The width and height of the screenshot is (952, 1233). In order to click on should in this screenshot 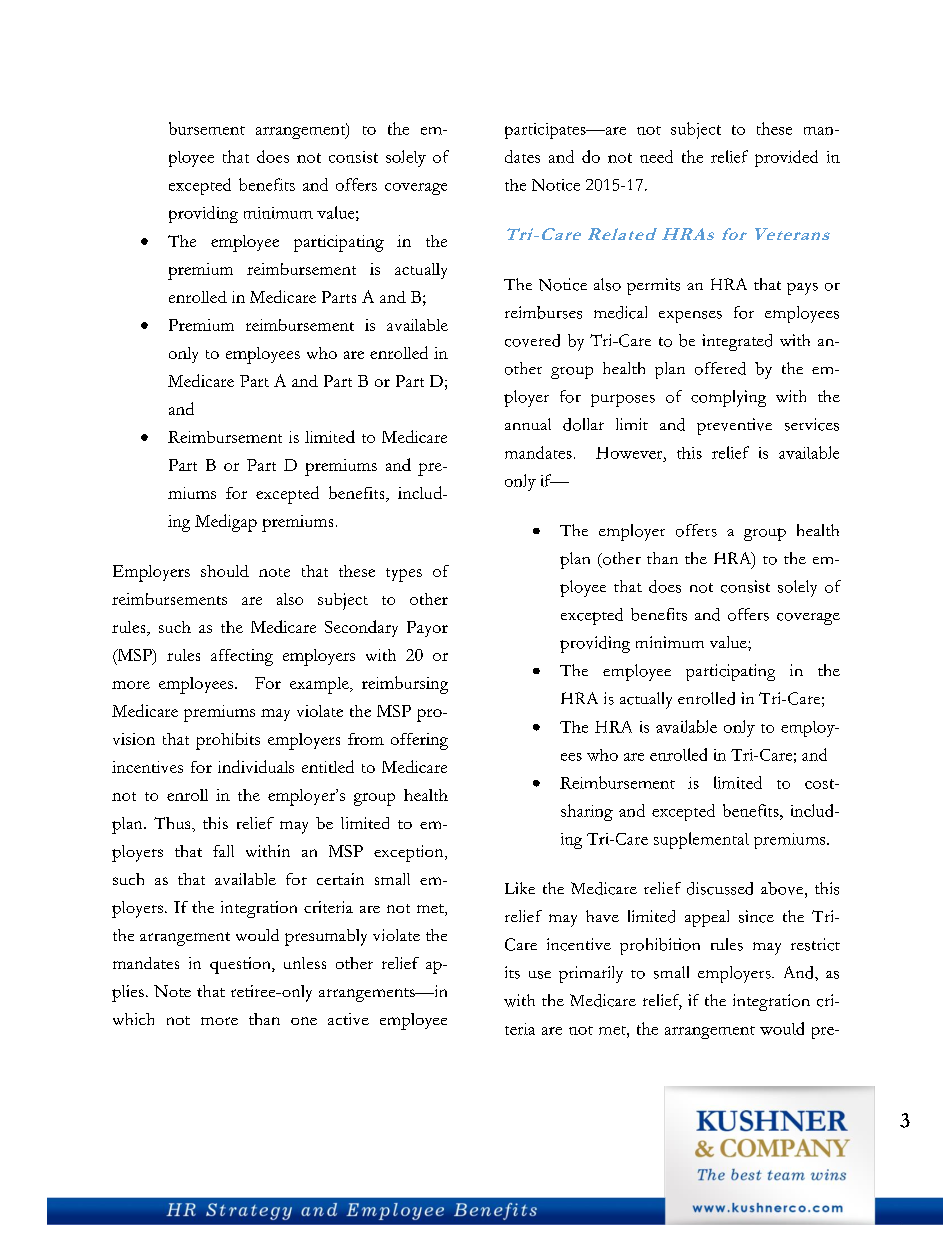, I will do `click(225, 571)`.
